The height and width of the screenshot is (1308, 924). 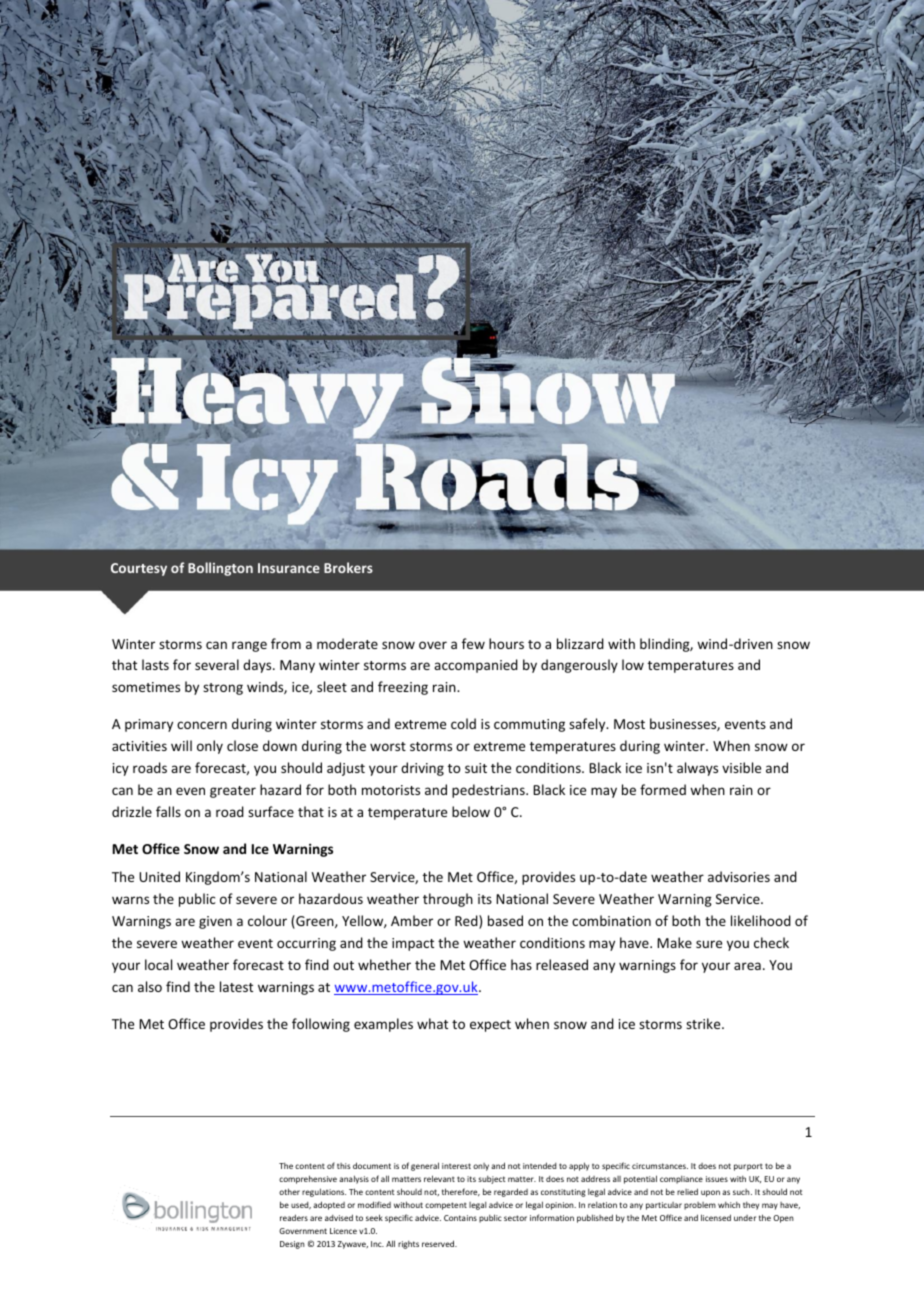 I want to click on Contains, so click(x=460, y=1218).
